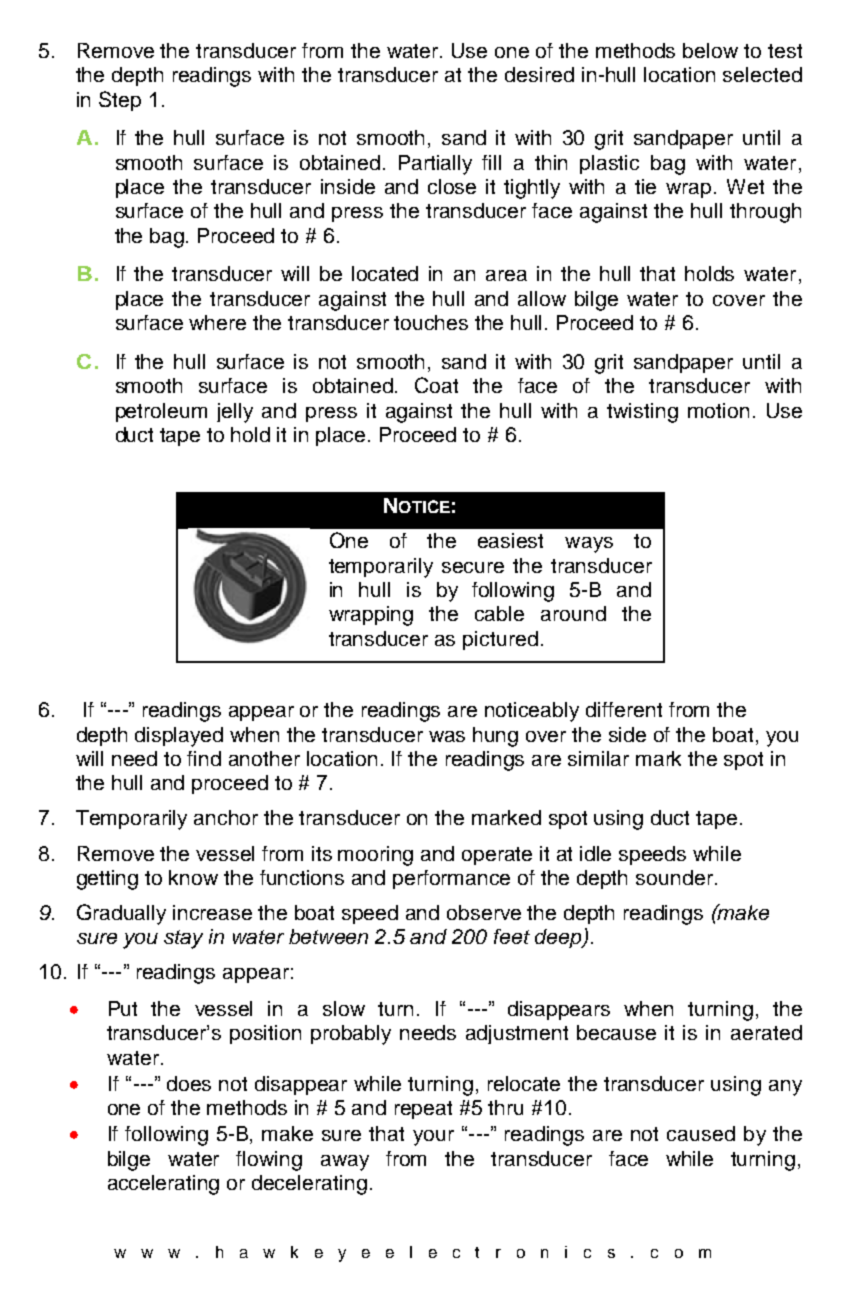  I want to click on Step, so click(120, 101).
